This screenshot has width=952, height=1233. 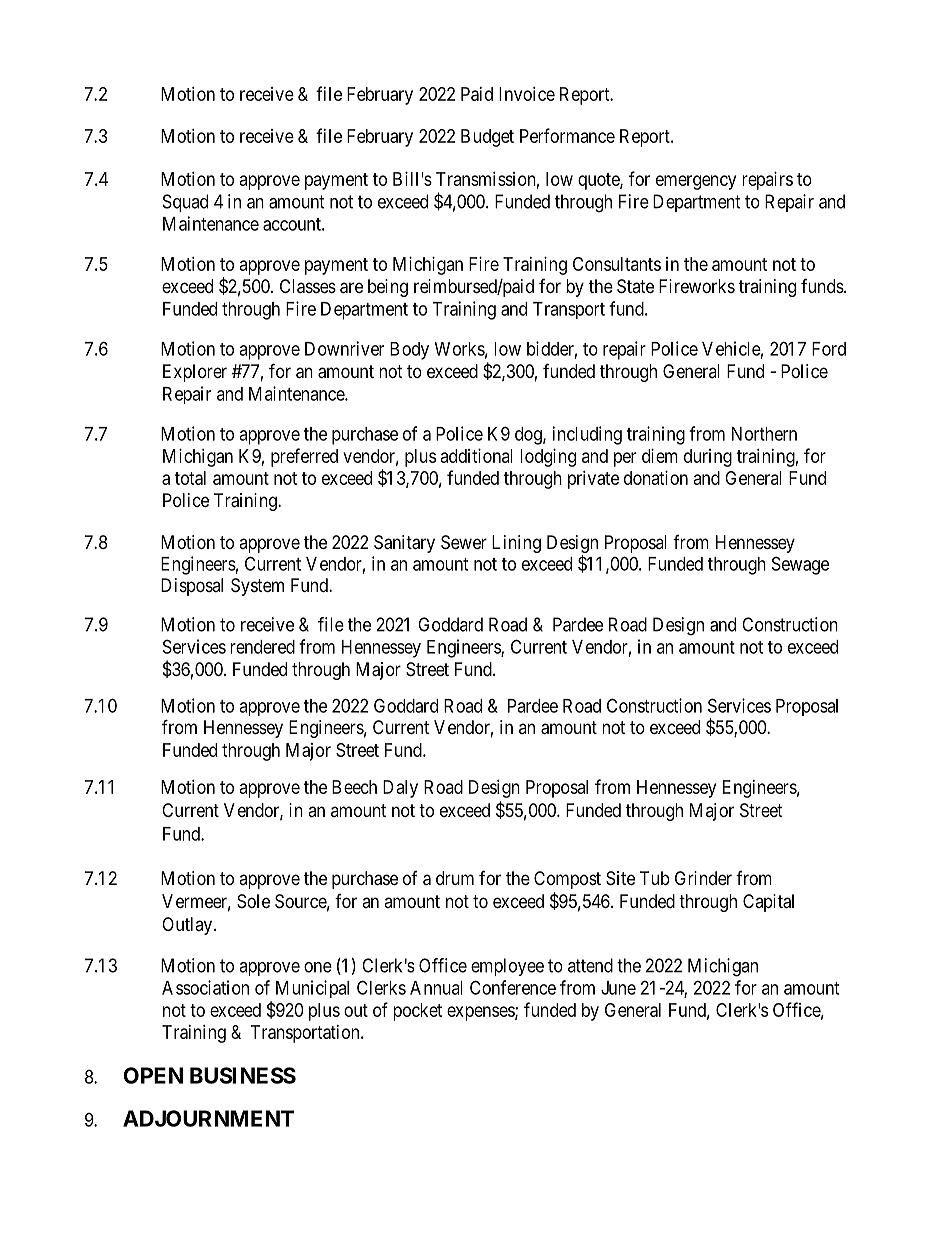 What do you see at coordinates (618, 988) in the screenshot?
I see `June` at bounding box center [618, 988].
